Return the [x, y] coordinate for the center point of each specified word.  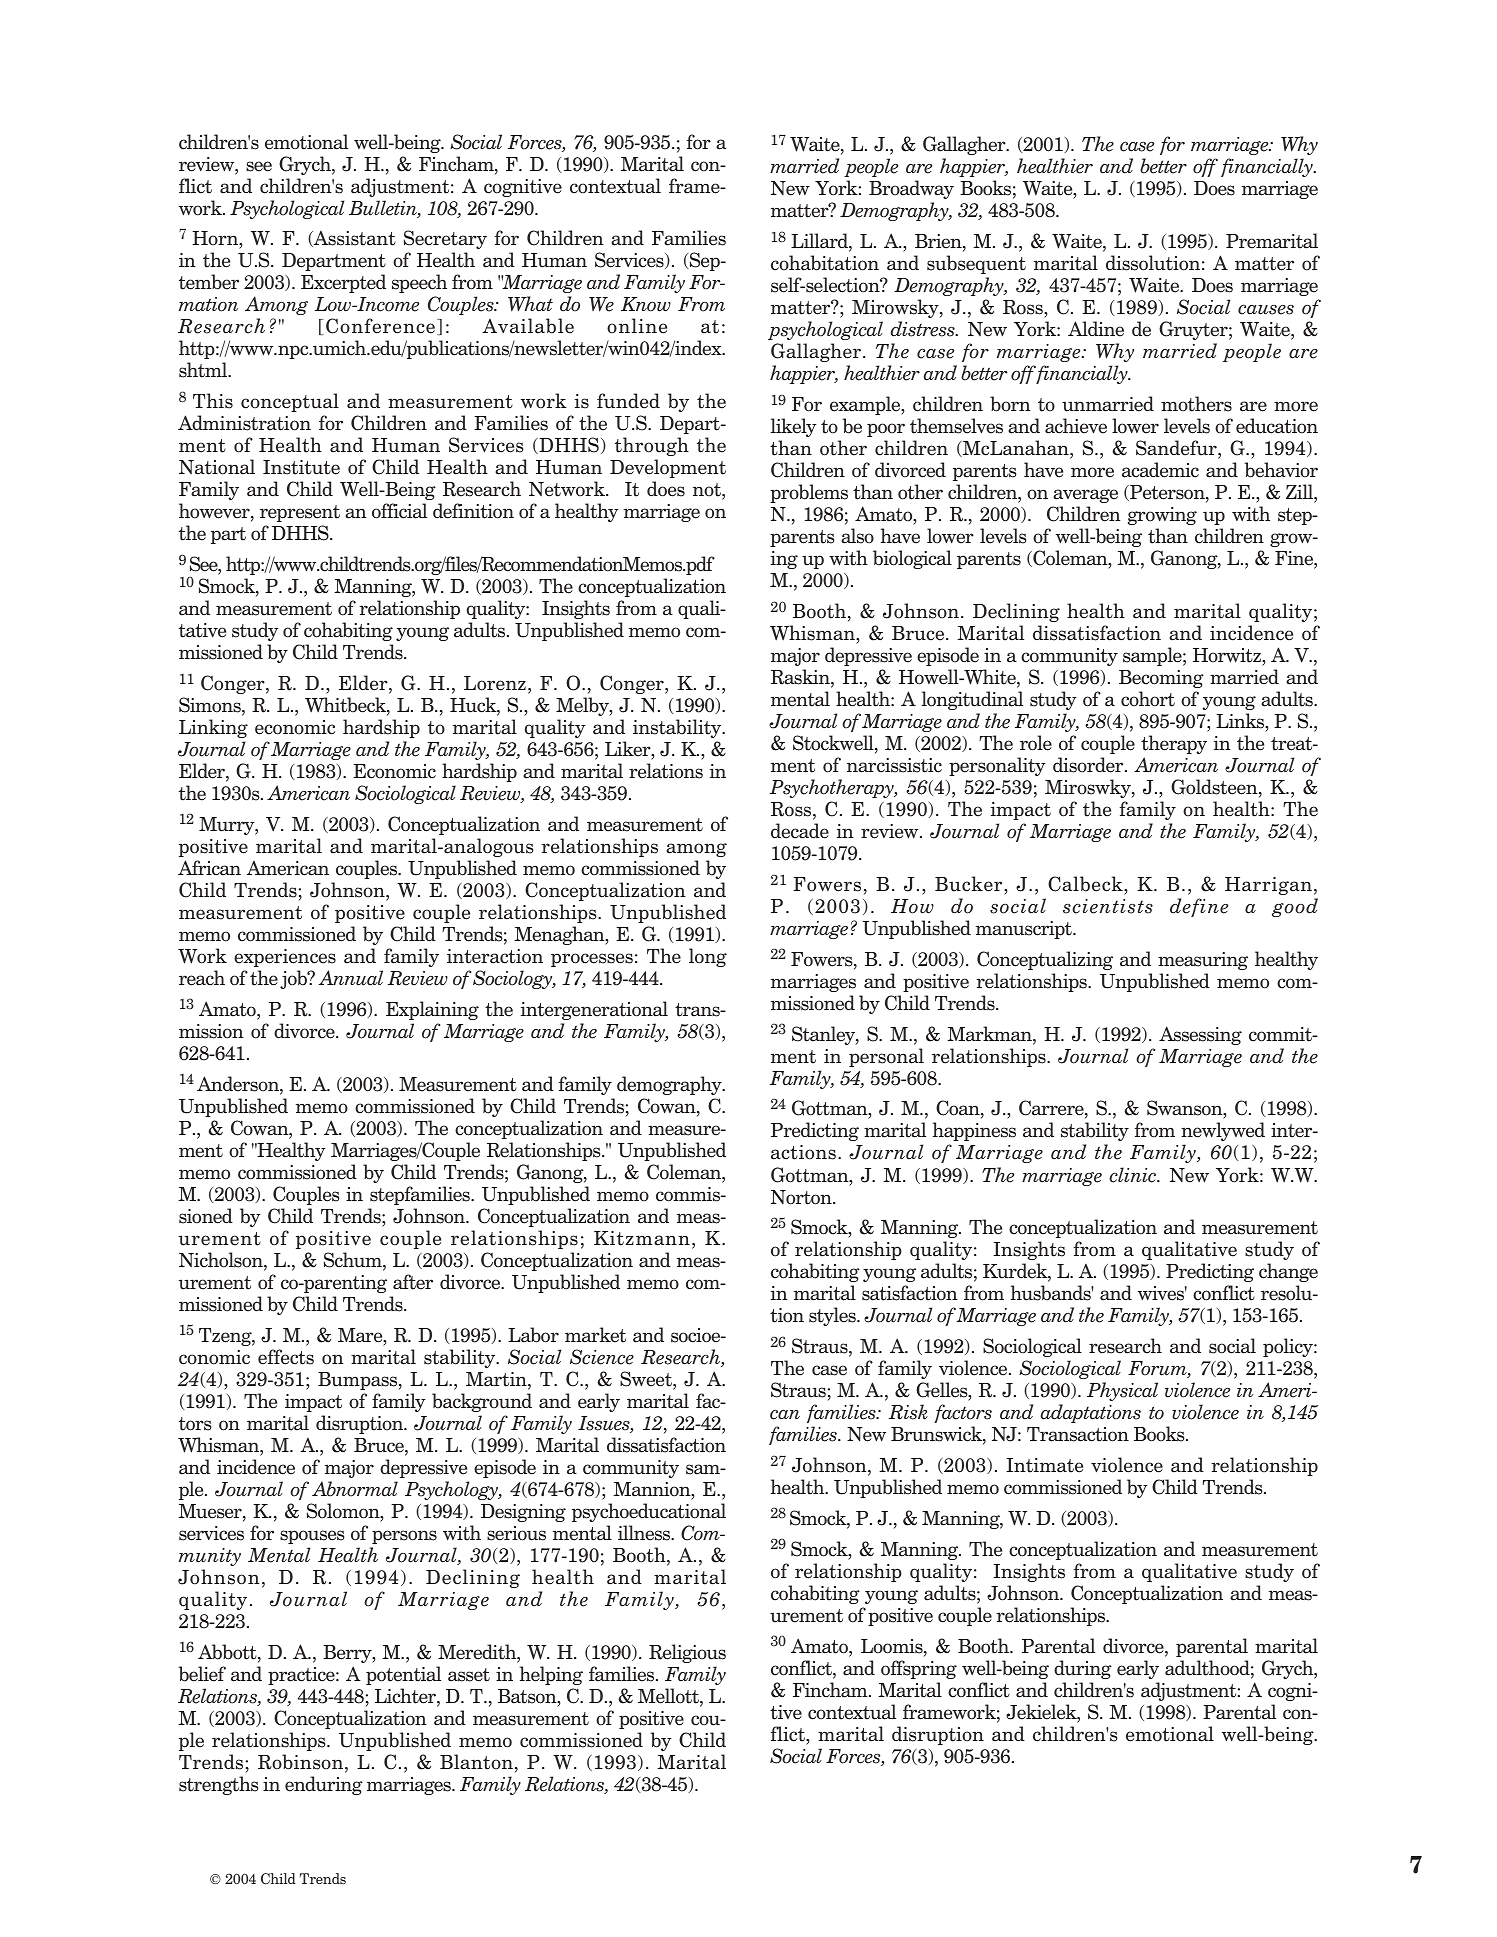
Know [646, 304]
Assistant [354, 239]
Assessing [1200, 1035]
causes [1266, 310]
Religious [687, 1653]
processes [592, 960]
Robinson [302, 1763]
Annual [350, 978]
